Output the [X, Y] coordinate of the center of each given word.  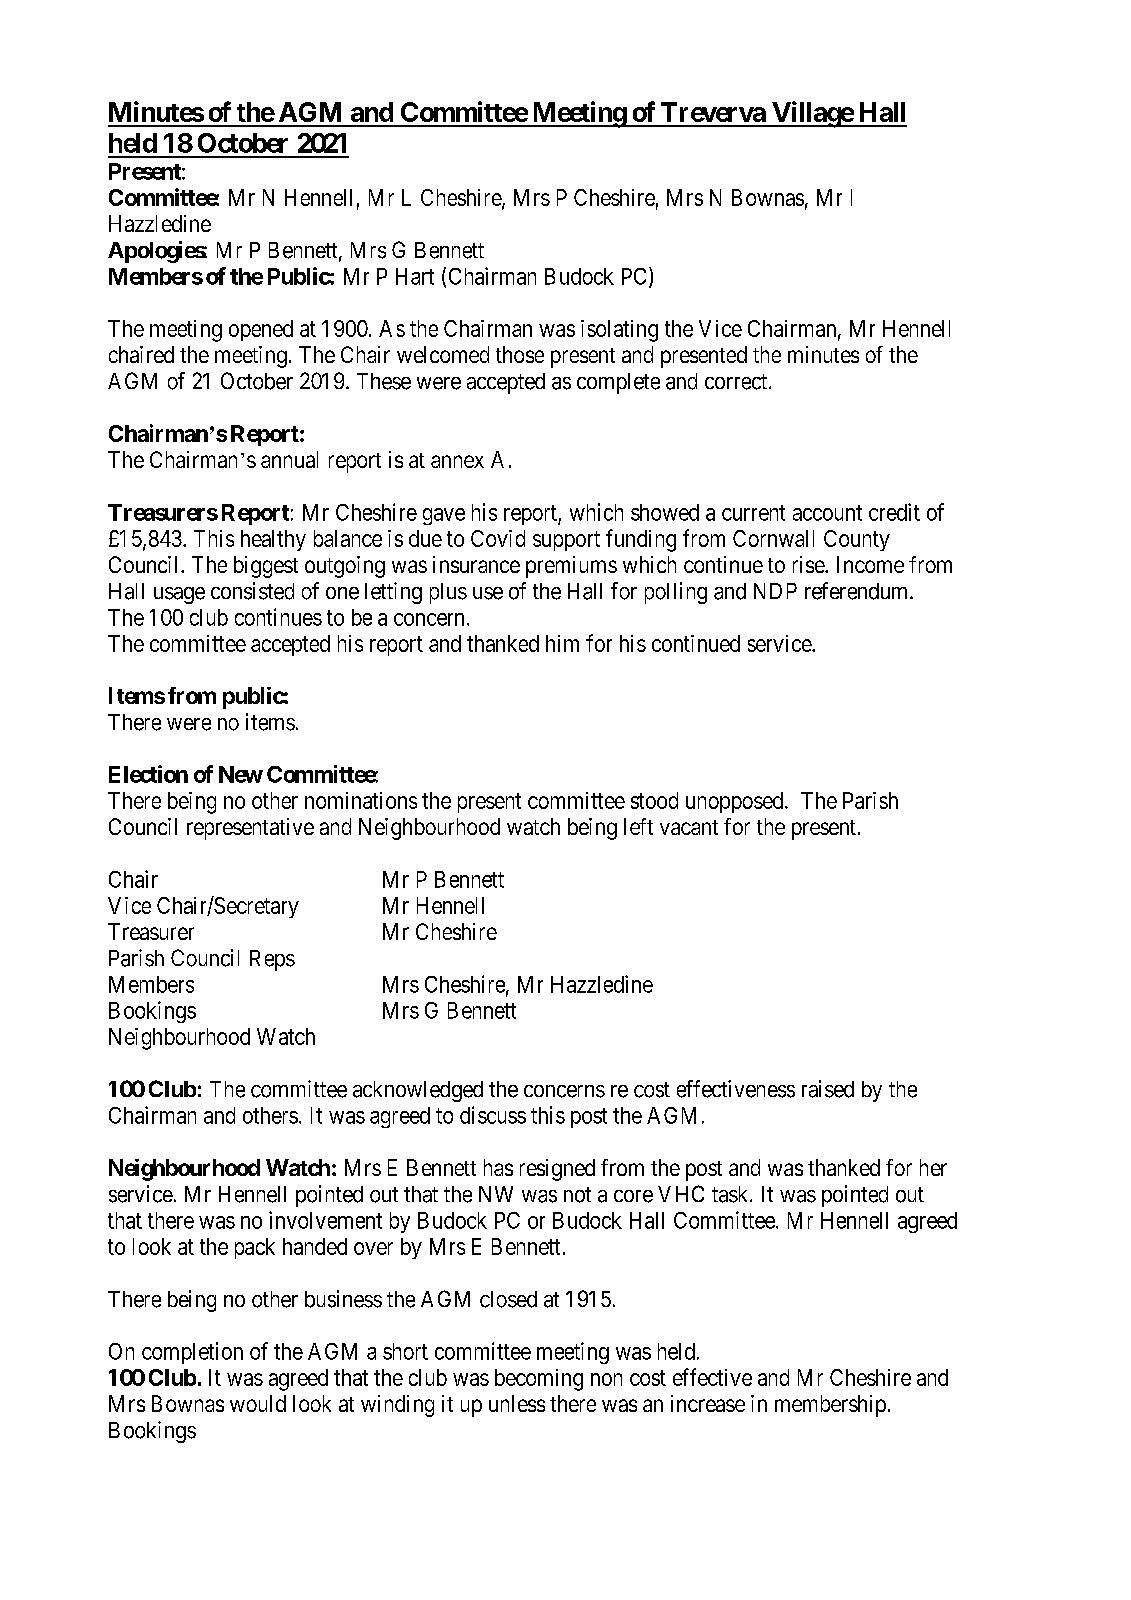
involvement [325, 1220]
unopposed [736, 802]
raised [828, 1089]
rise [809, 564]
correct [737, 382]
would [258, 1403]
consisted [252, 591]
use [488, 593]
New [241, 774]
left [638, 826]
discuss [493, 1115]
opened [261, 330]
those [520, 354]
